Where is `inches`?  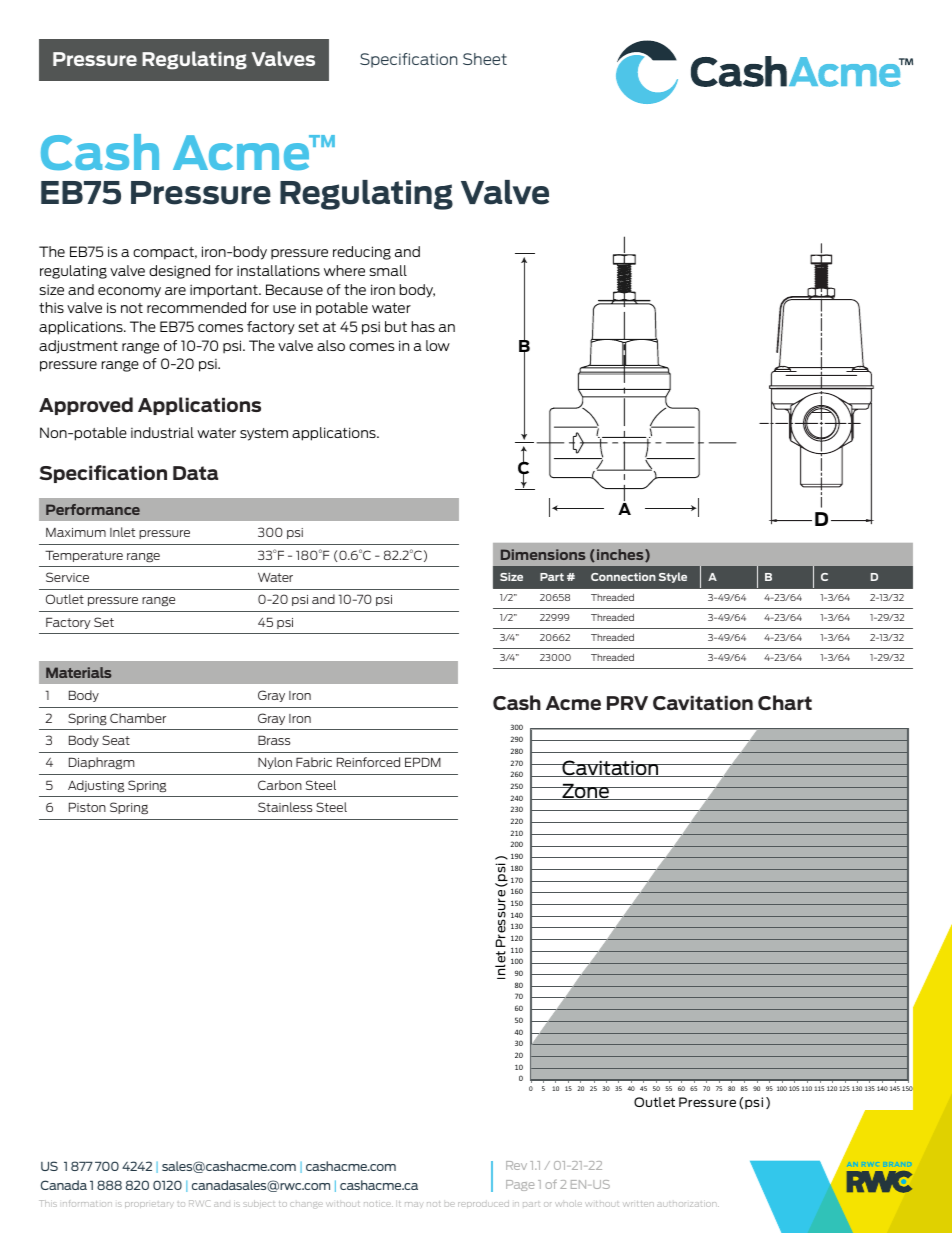
inches is located at coordinates (621, 555).
